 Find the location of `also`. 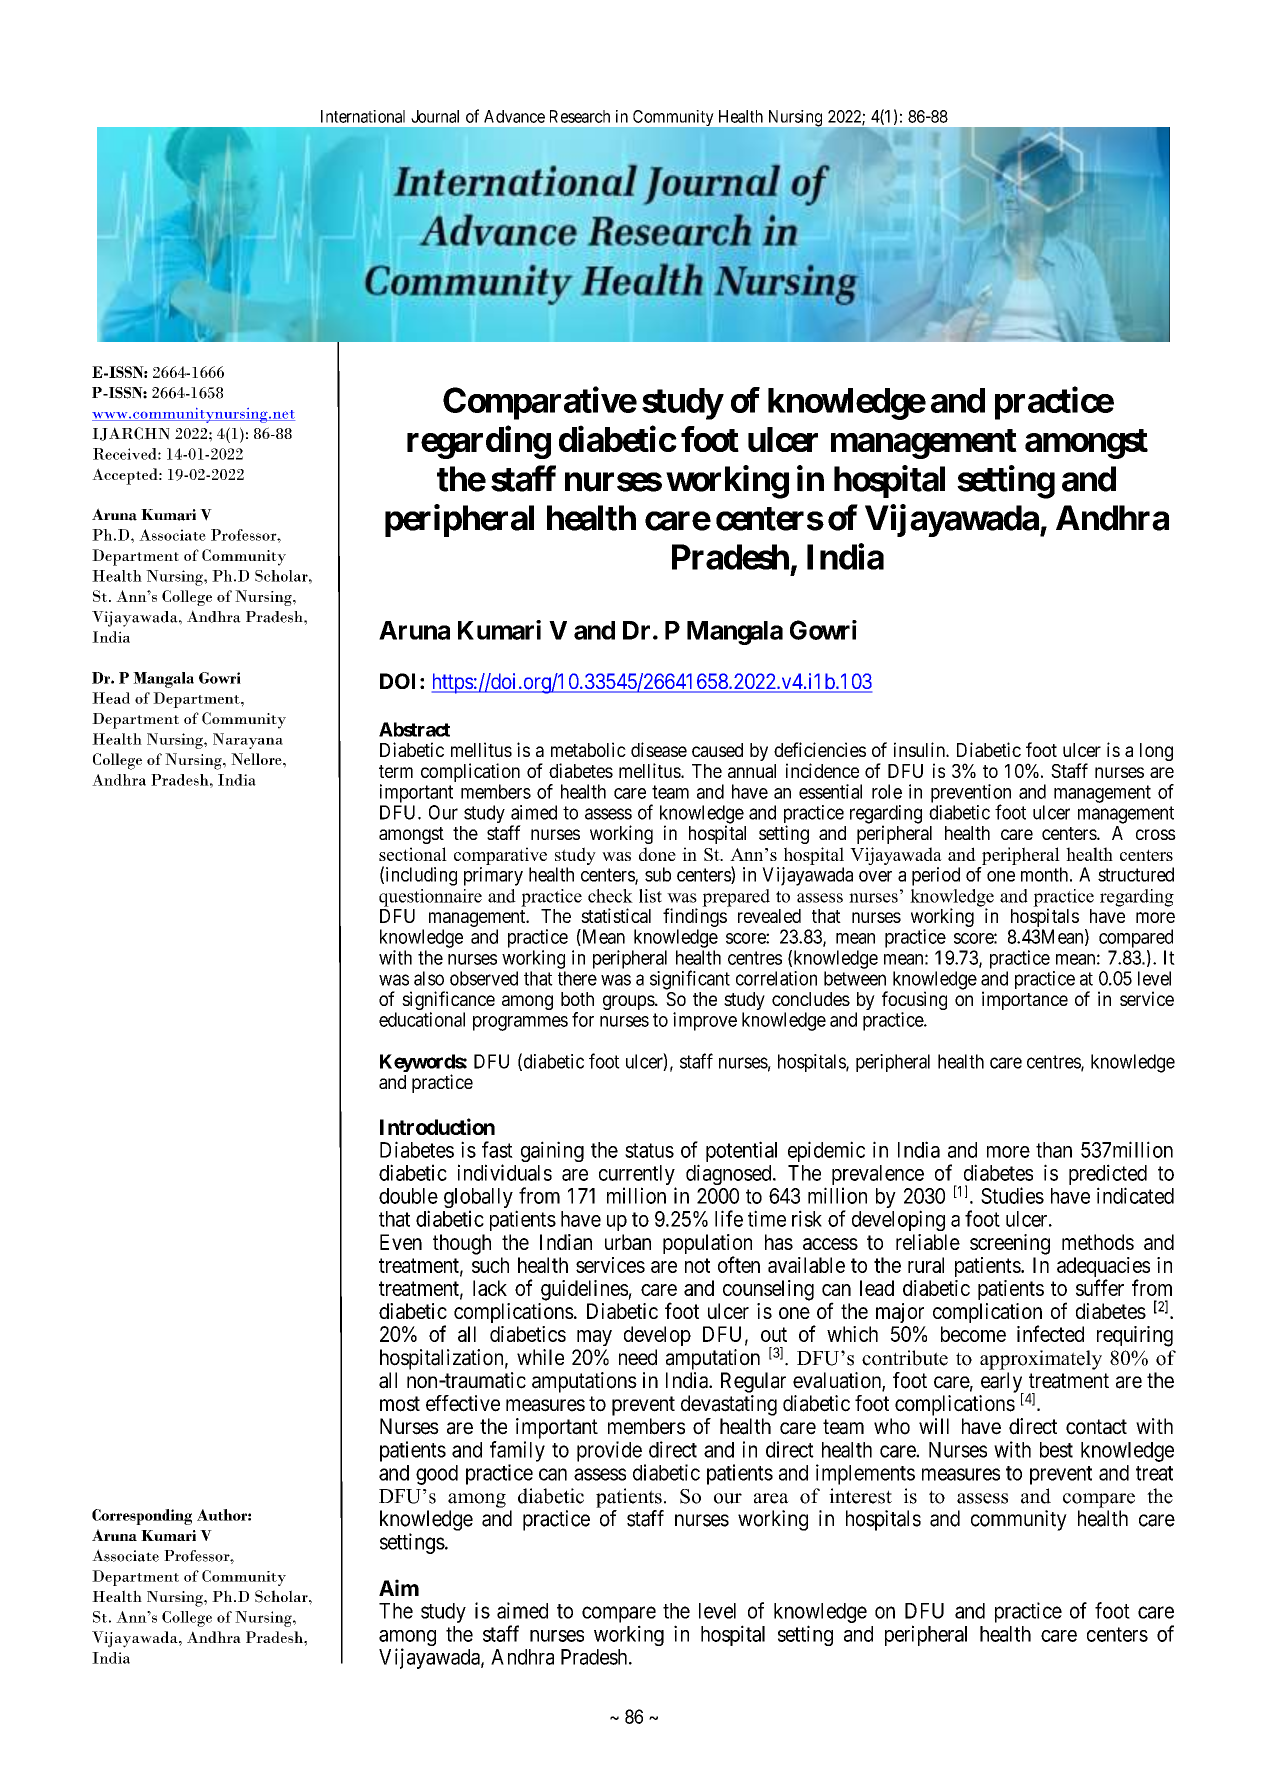

also is located at coordinates (429, 978).
